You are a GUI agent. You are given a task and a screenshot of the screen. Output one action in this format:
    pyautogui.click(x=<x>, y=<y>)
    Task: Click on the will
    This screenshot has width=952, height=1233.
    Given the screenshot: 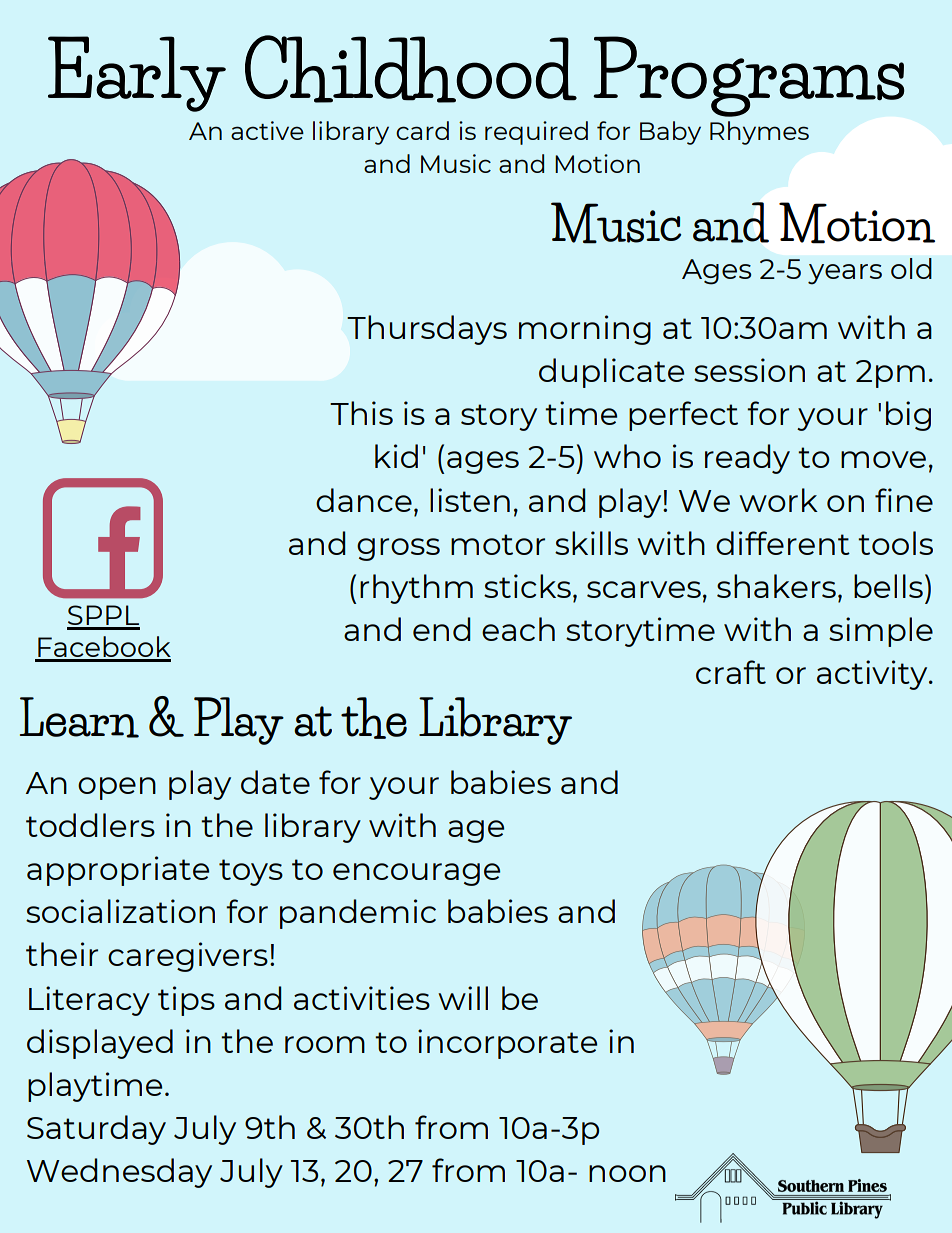 What is the action you would take?
    pyautogui.click(x=463, y=998)
